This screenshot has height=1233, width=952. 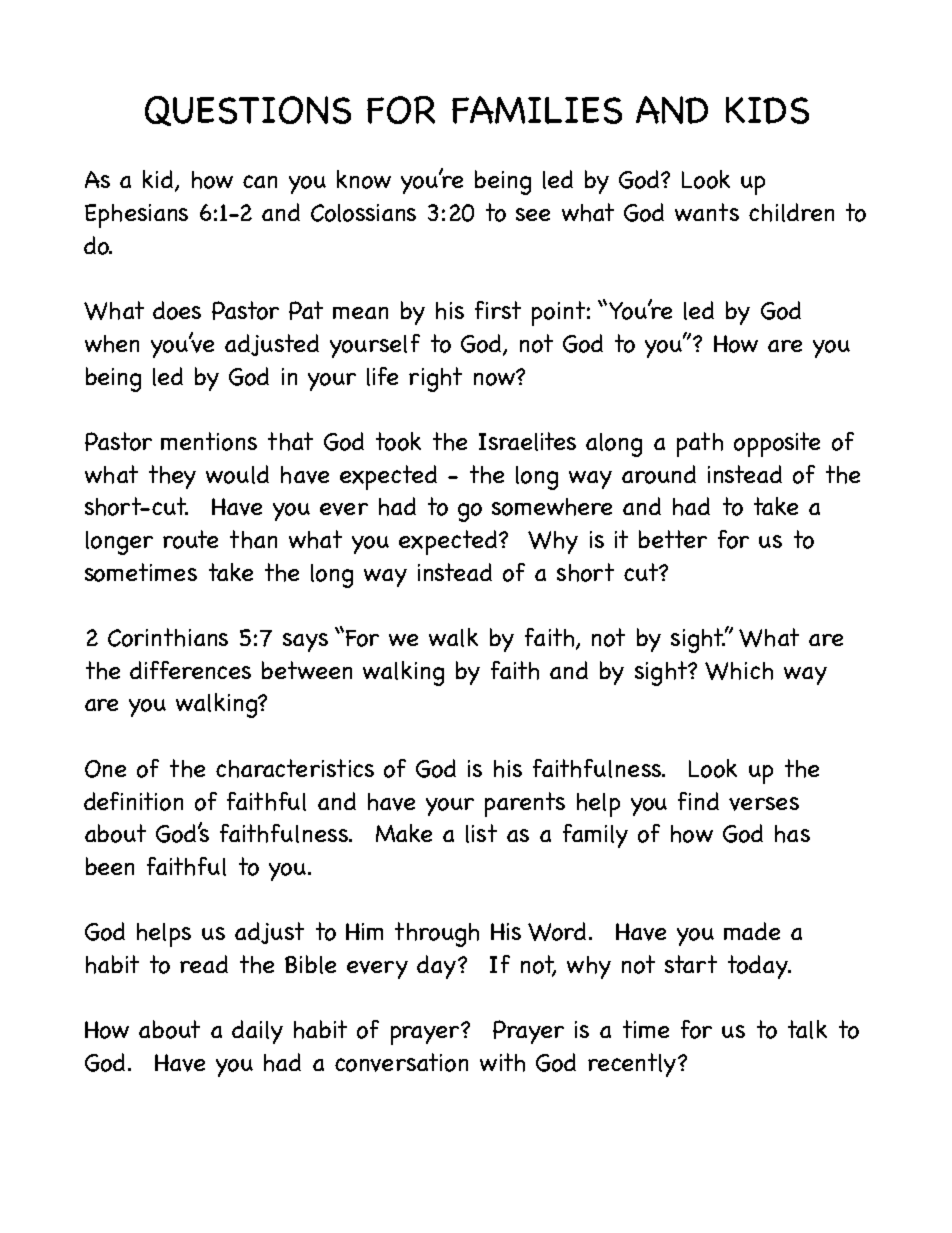 I want to click on FAMILIES, so click(x=537, y=110).
